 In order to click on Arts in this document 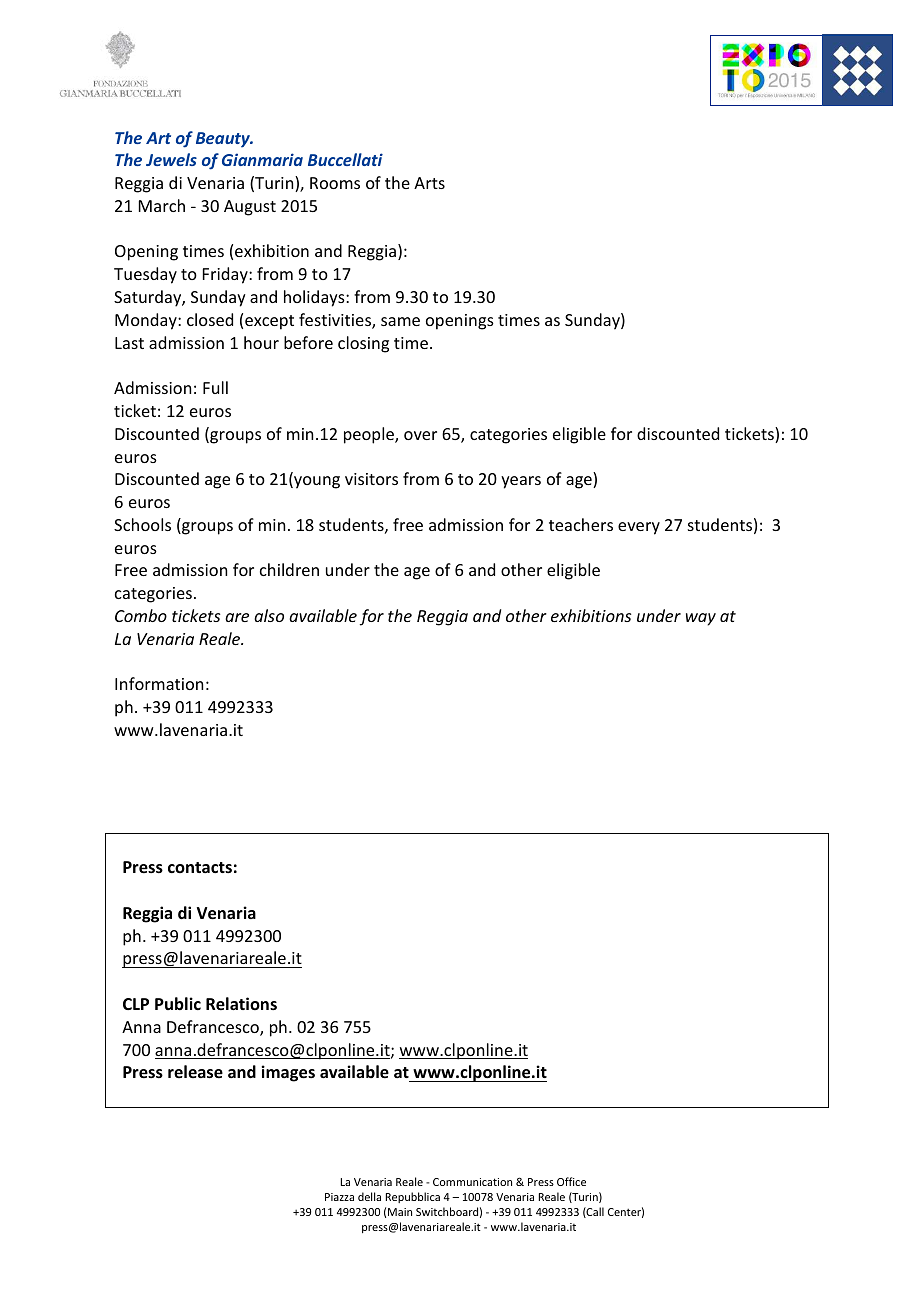, I will do `click(429, 183)`.
